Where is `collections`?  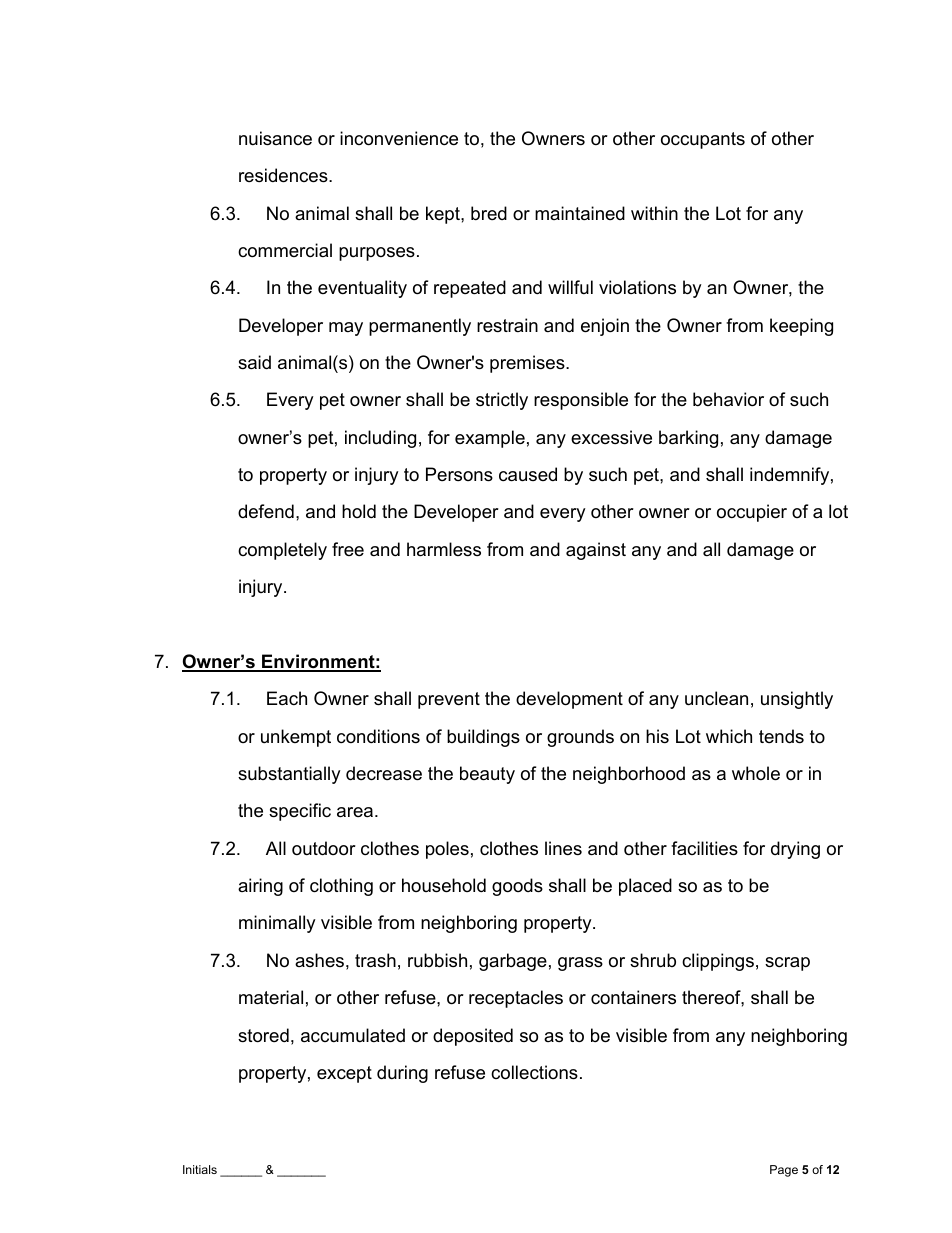
collections is located at coordinates (534, 1072).
